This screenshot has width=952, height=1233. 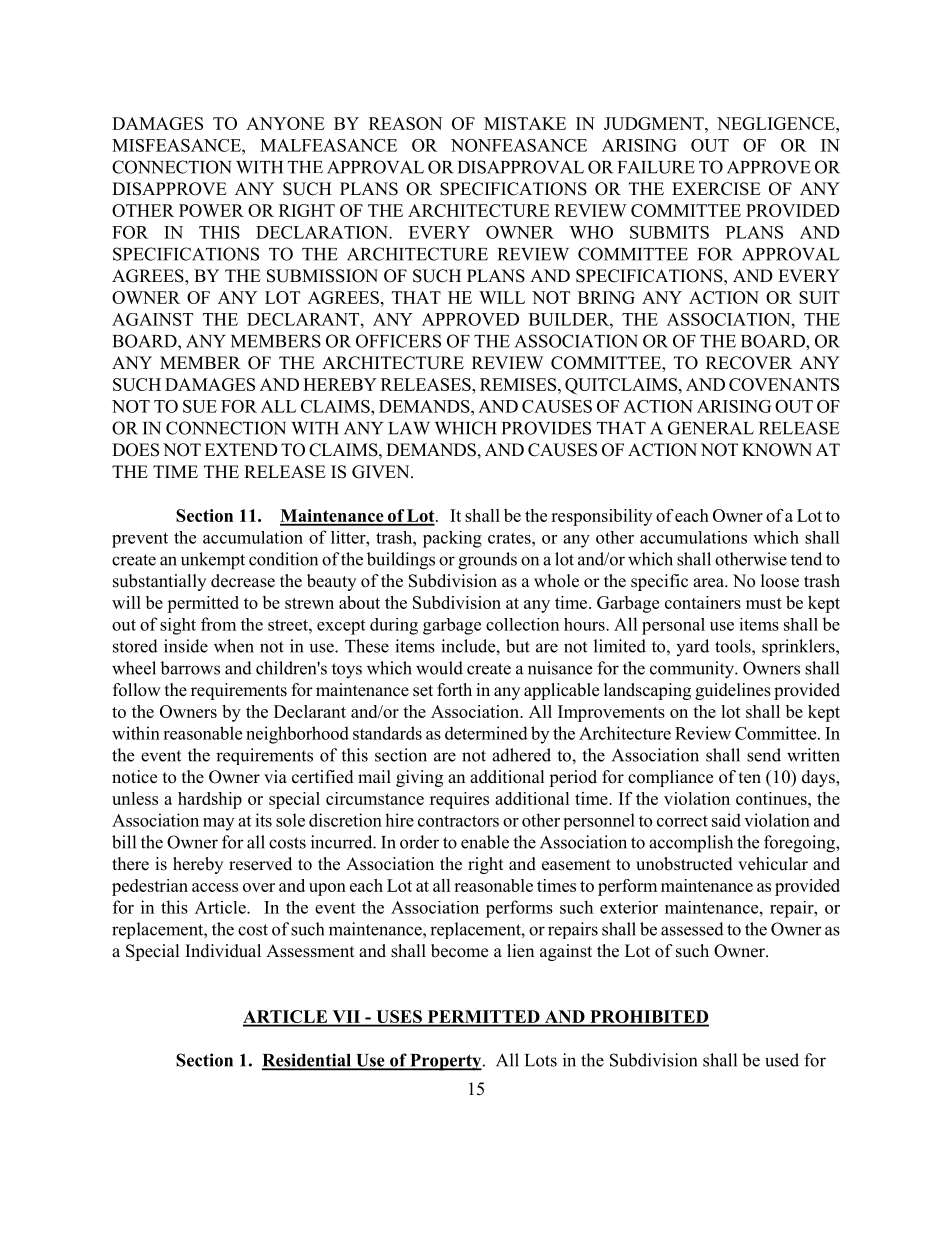 What do you see at coordinates (782, 1060) in the screenshot?
I see `used` at bounding box center [782, 1060].
